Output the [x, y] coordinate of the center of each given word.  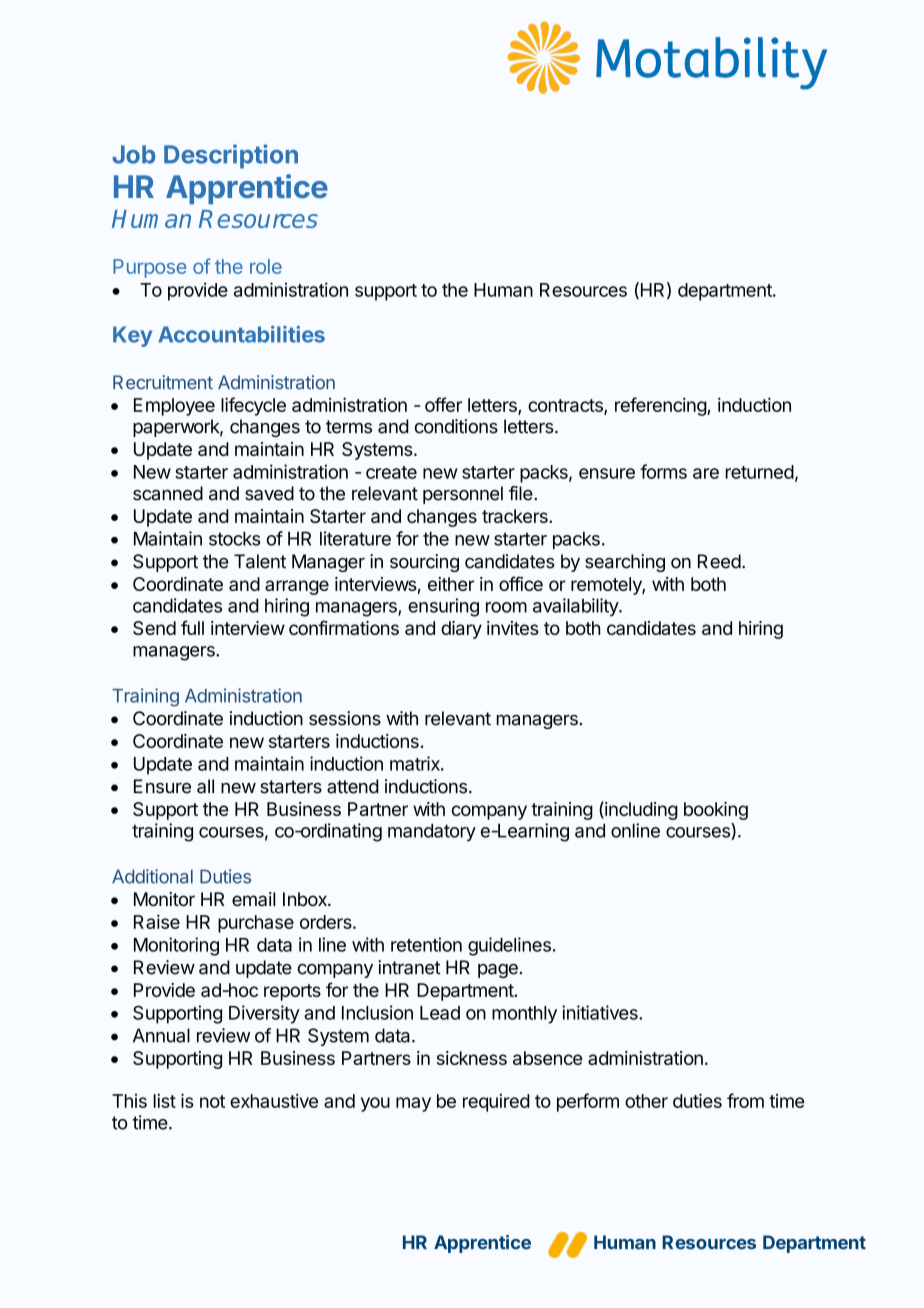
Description [231, 156]
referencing [661, 406]
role [266, 266]
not [212, 1101]
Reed [719, 561]
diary [461, 630]
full [192, 627]
